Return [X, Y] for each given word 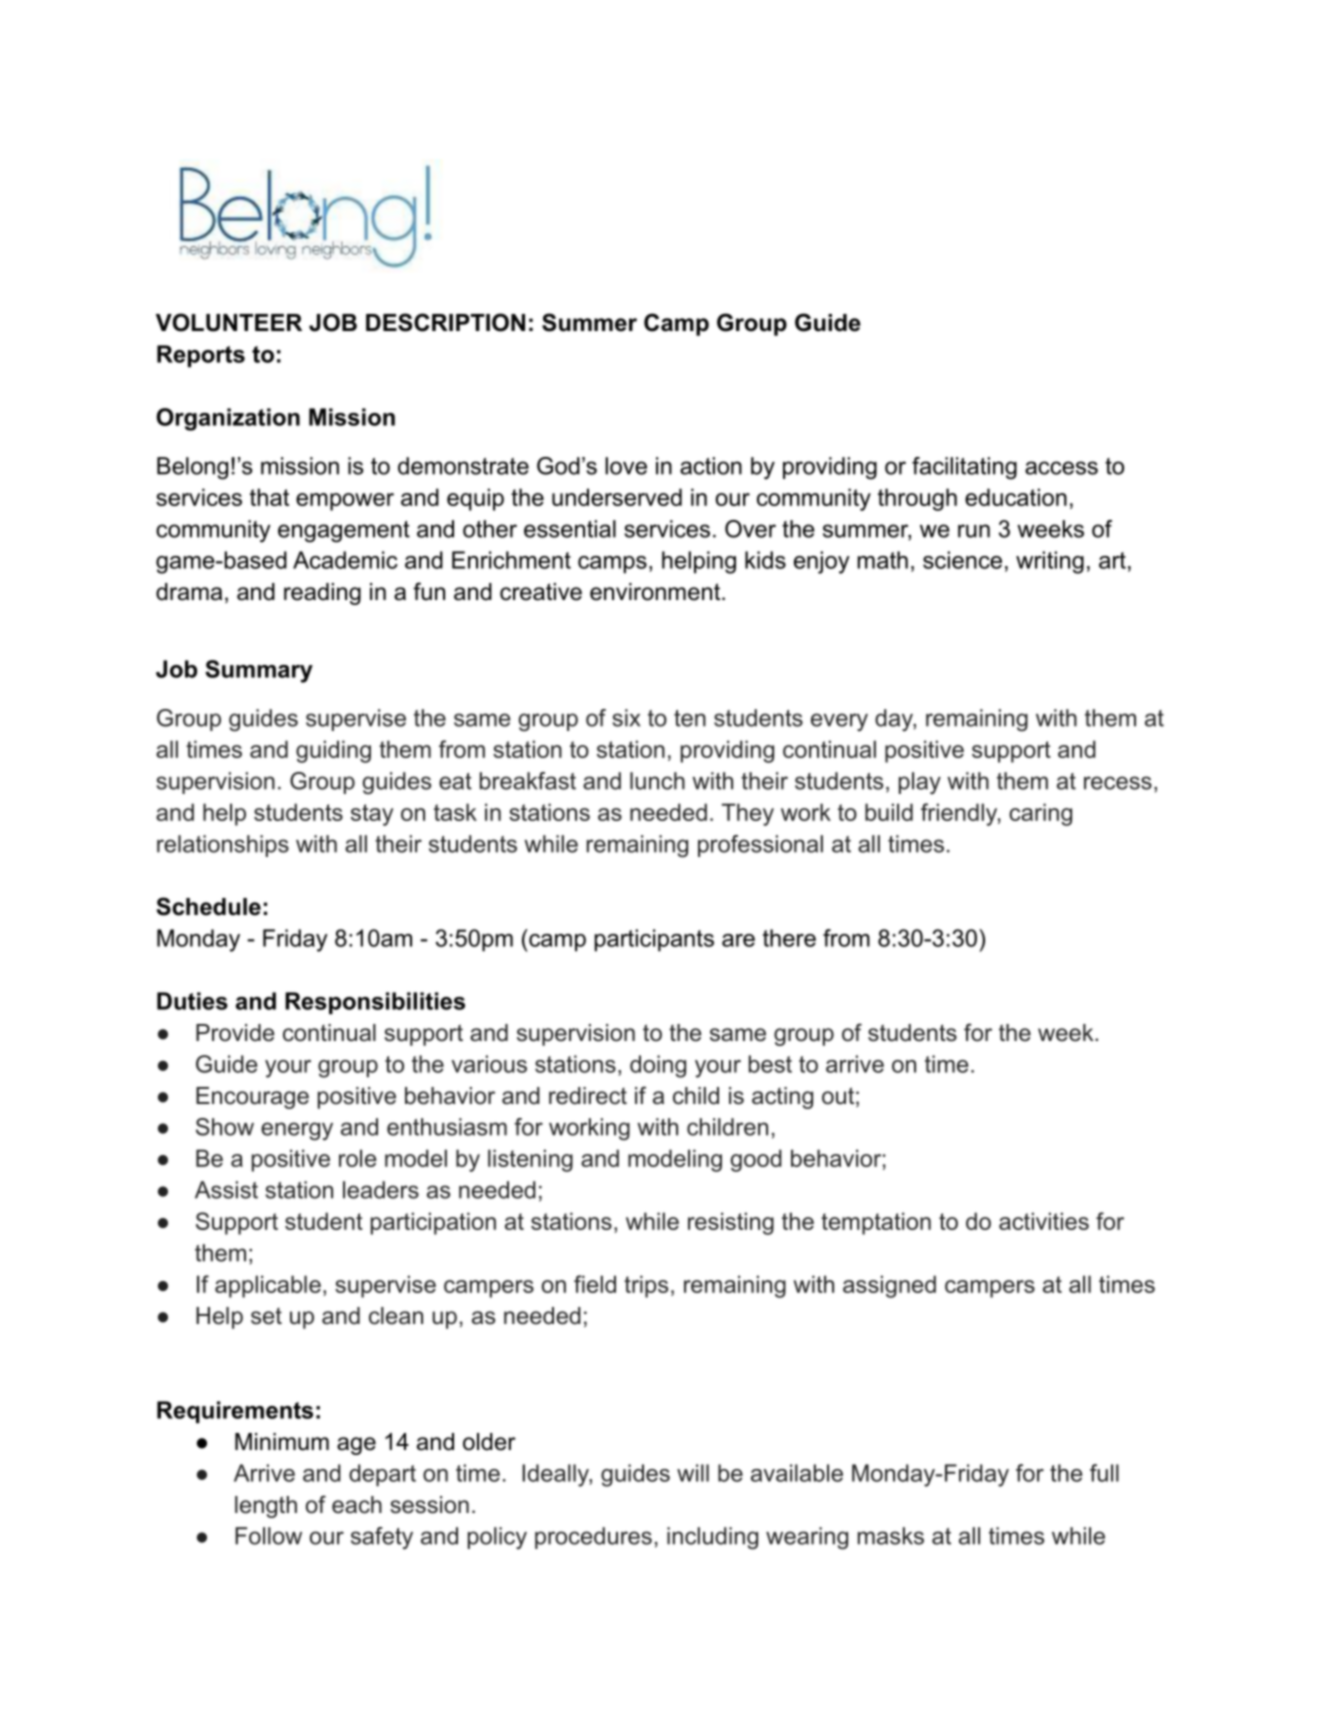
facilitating [964, 468]
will [693, 1473]
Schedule [208, 906]
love [626, 466]
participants [654, 940]
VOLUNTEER [229, 322]
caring [1040, 814]
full [1104, 1473]
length [266, 1507]
